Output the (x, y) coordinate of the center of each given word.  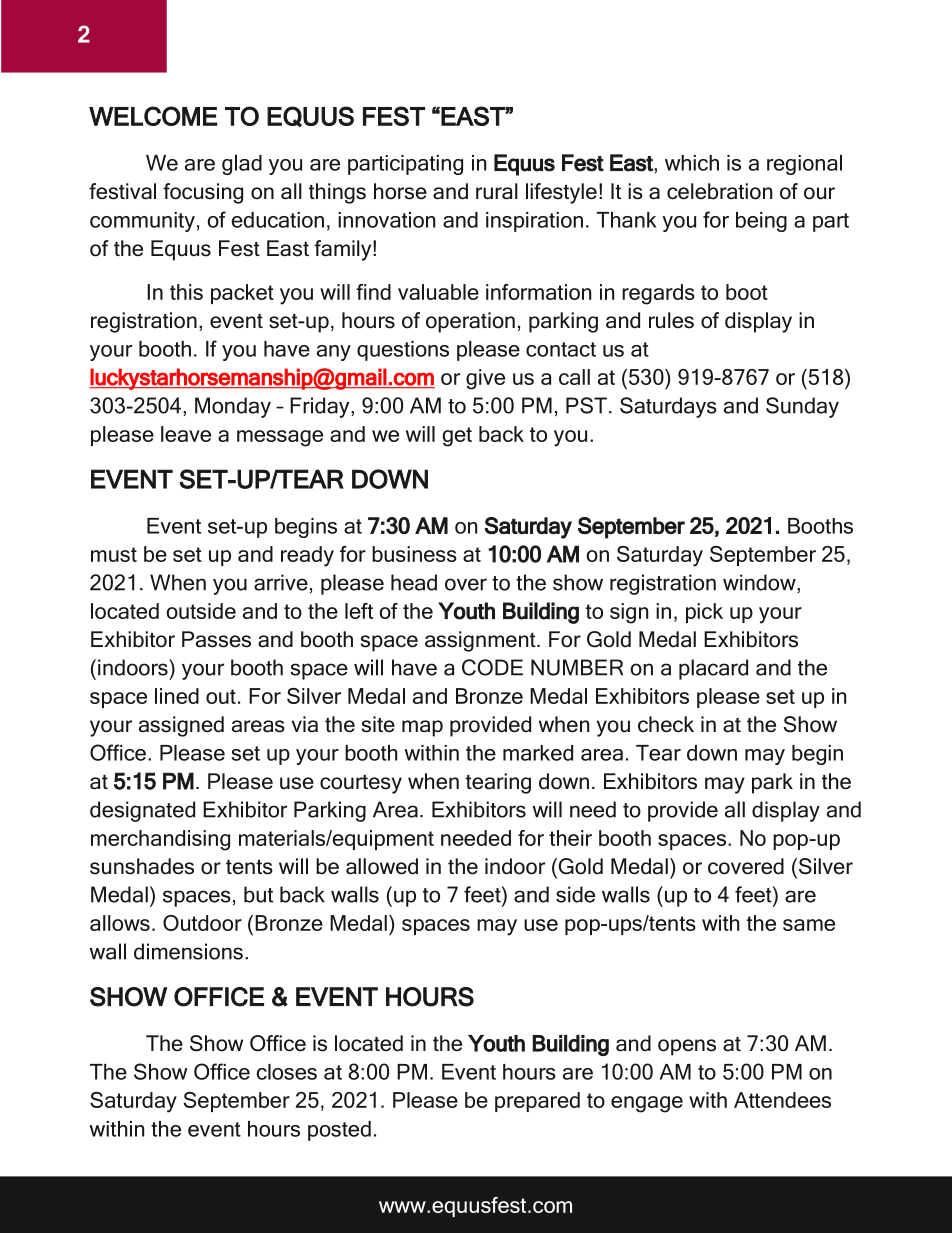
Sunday (802, 407)
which (692, 163)
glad (242, 165)
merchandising (160, 840)
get (457, 437)
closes (287, 1072)
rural (497, 191)
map (422, 728)
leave (186, 434)
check (666, 724)
